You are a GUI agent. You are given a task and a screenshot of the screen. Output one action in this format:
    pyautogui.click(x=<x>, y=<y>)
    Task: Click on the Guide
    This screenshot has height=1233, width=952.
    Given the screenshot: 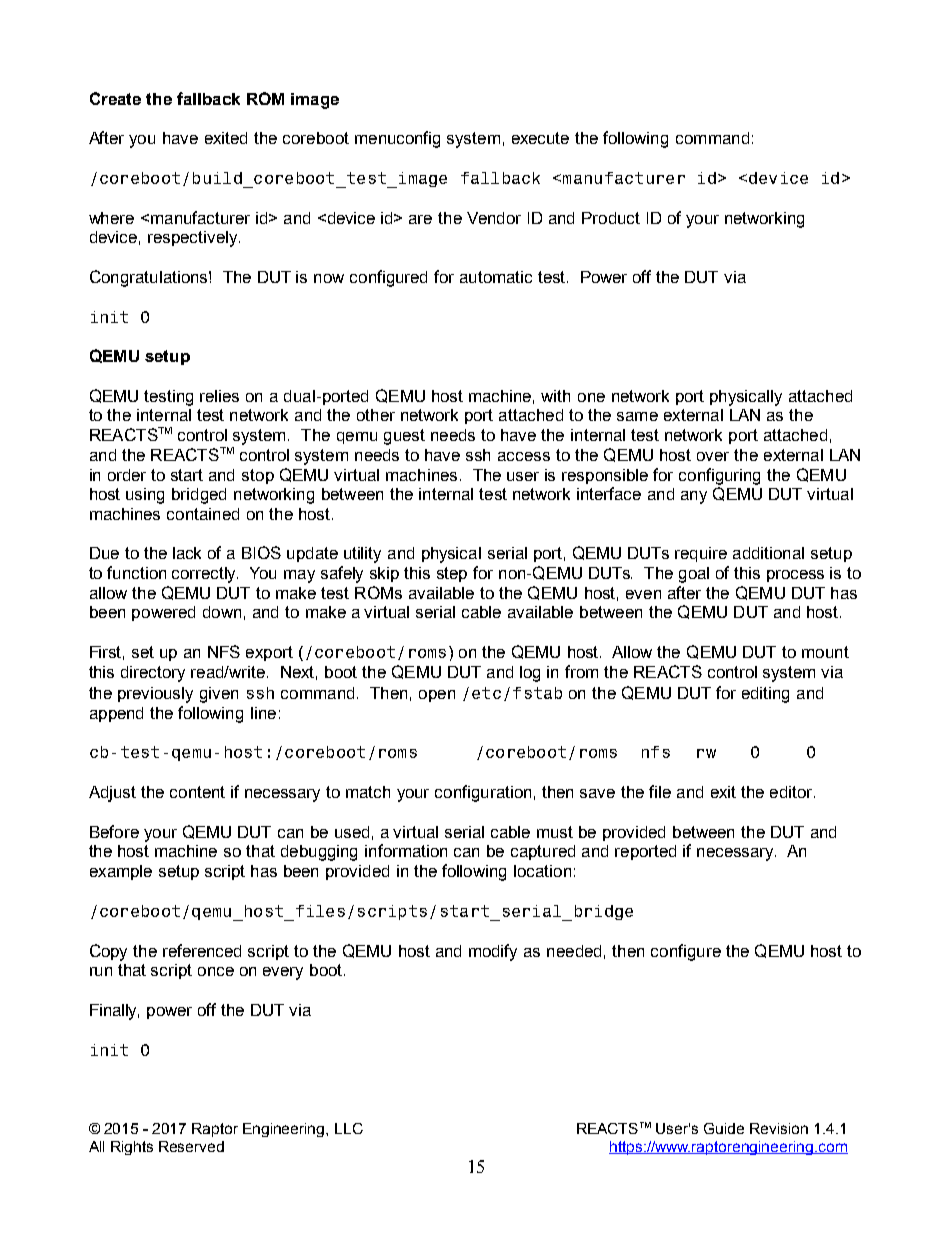 What is the action you would take?
    pyautogui.click(x=724, y=1128)
